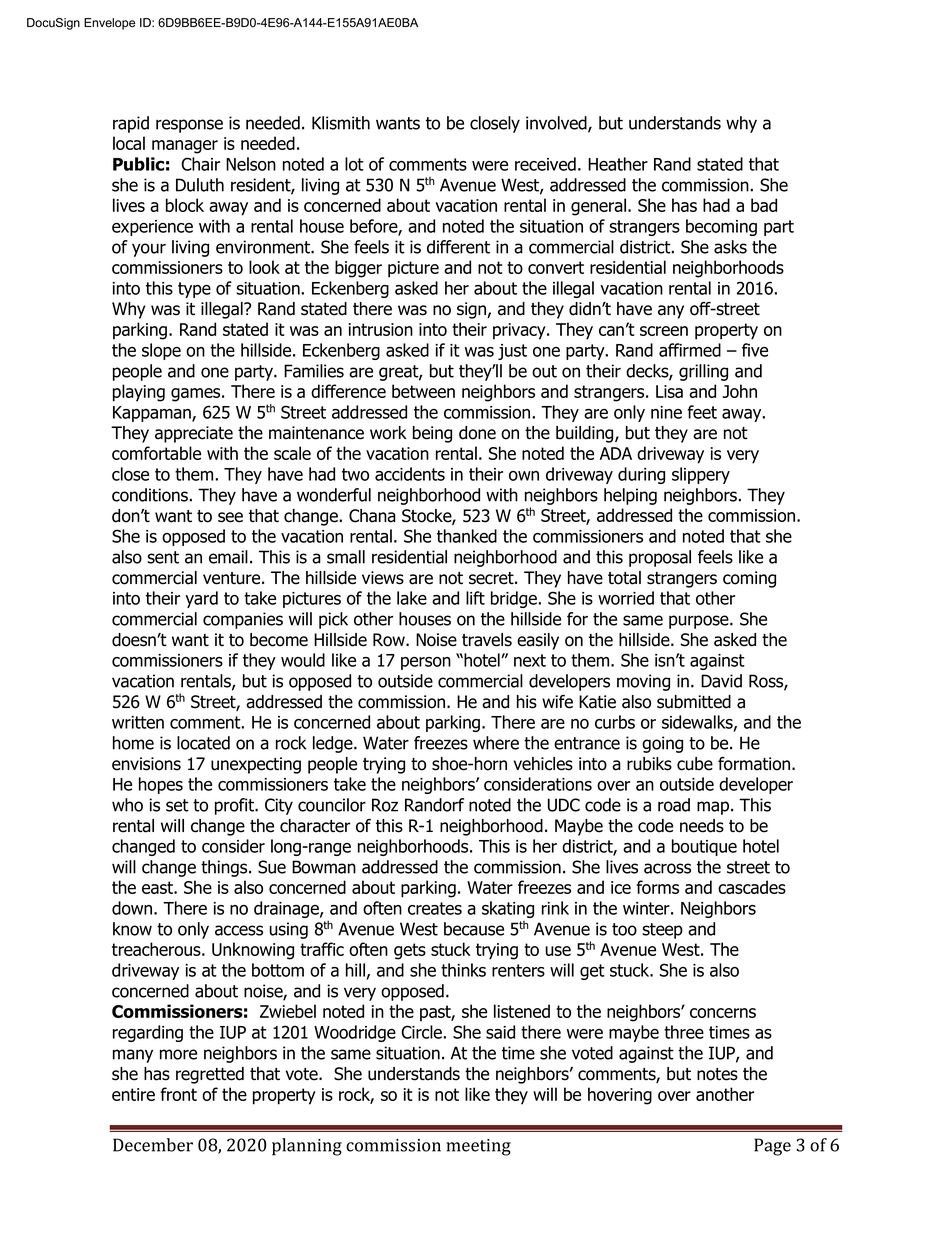 The image size is (952, 1233). I want to click on slope, so click(161, 351).
